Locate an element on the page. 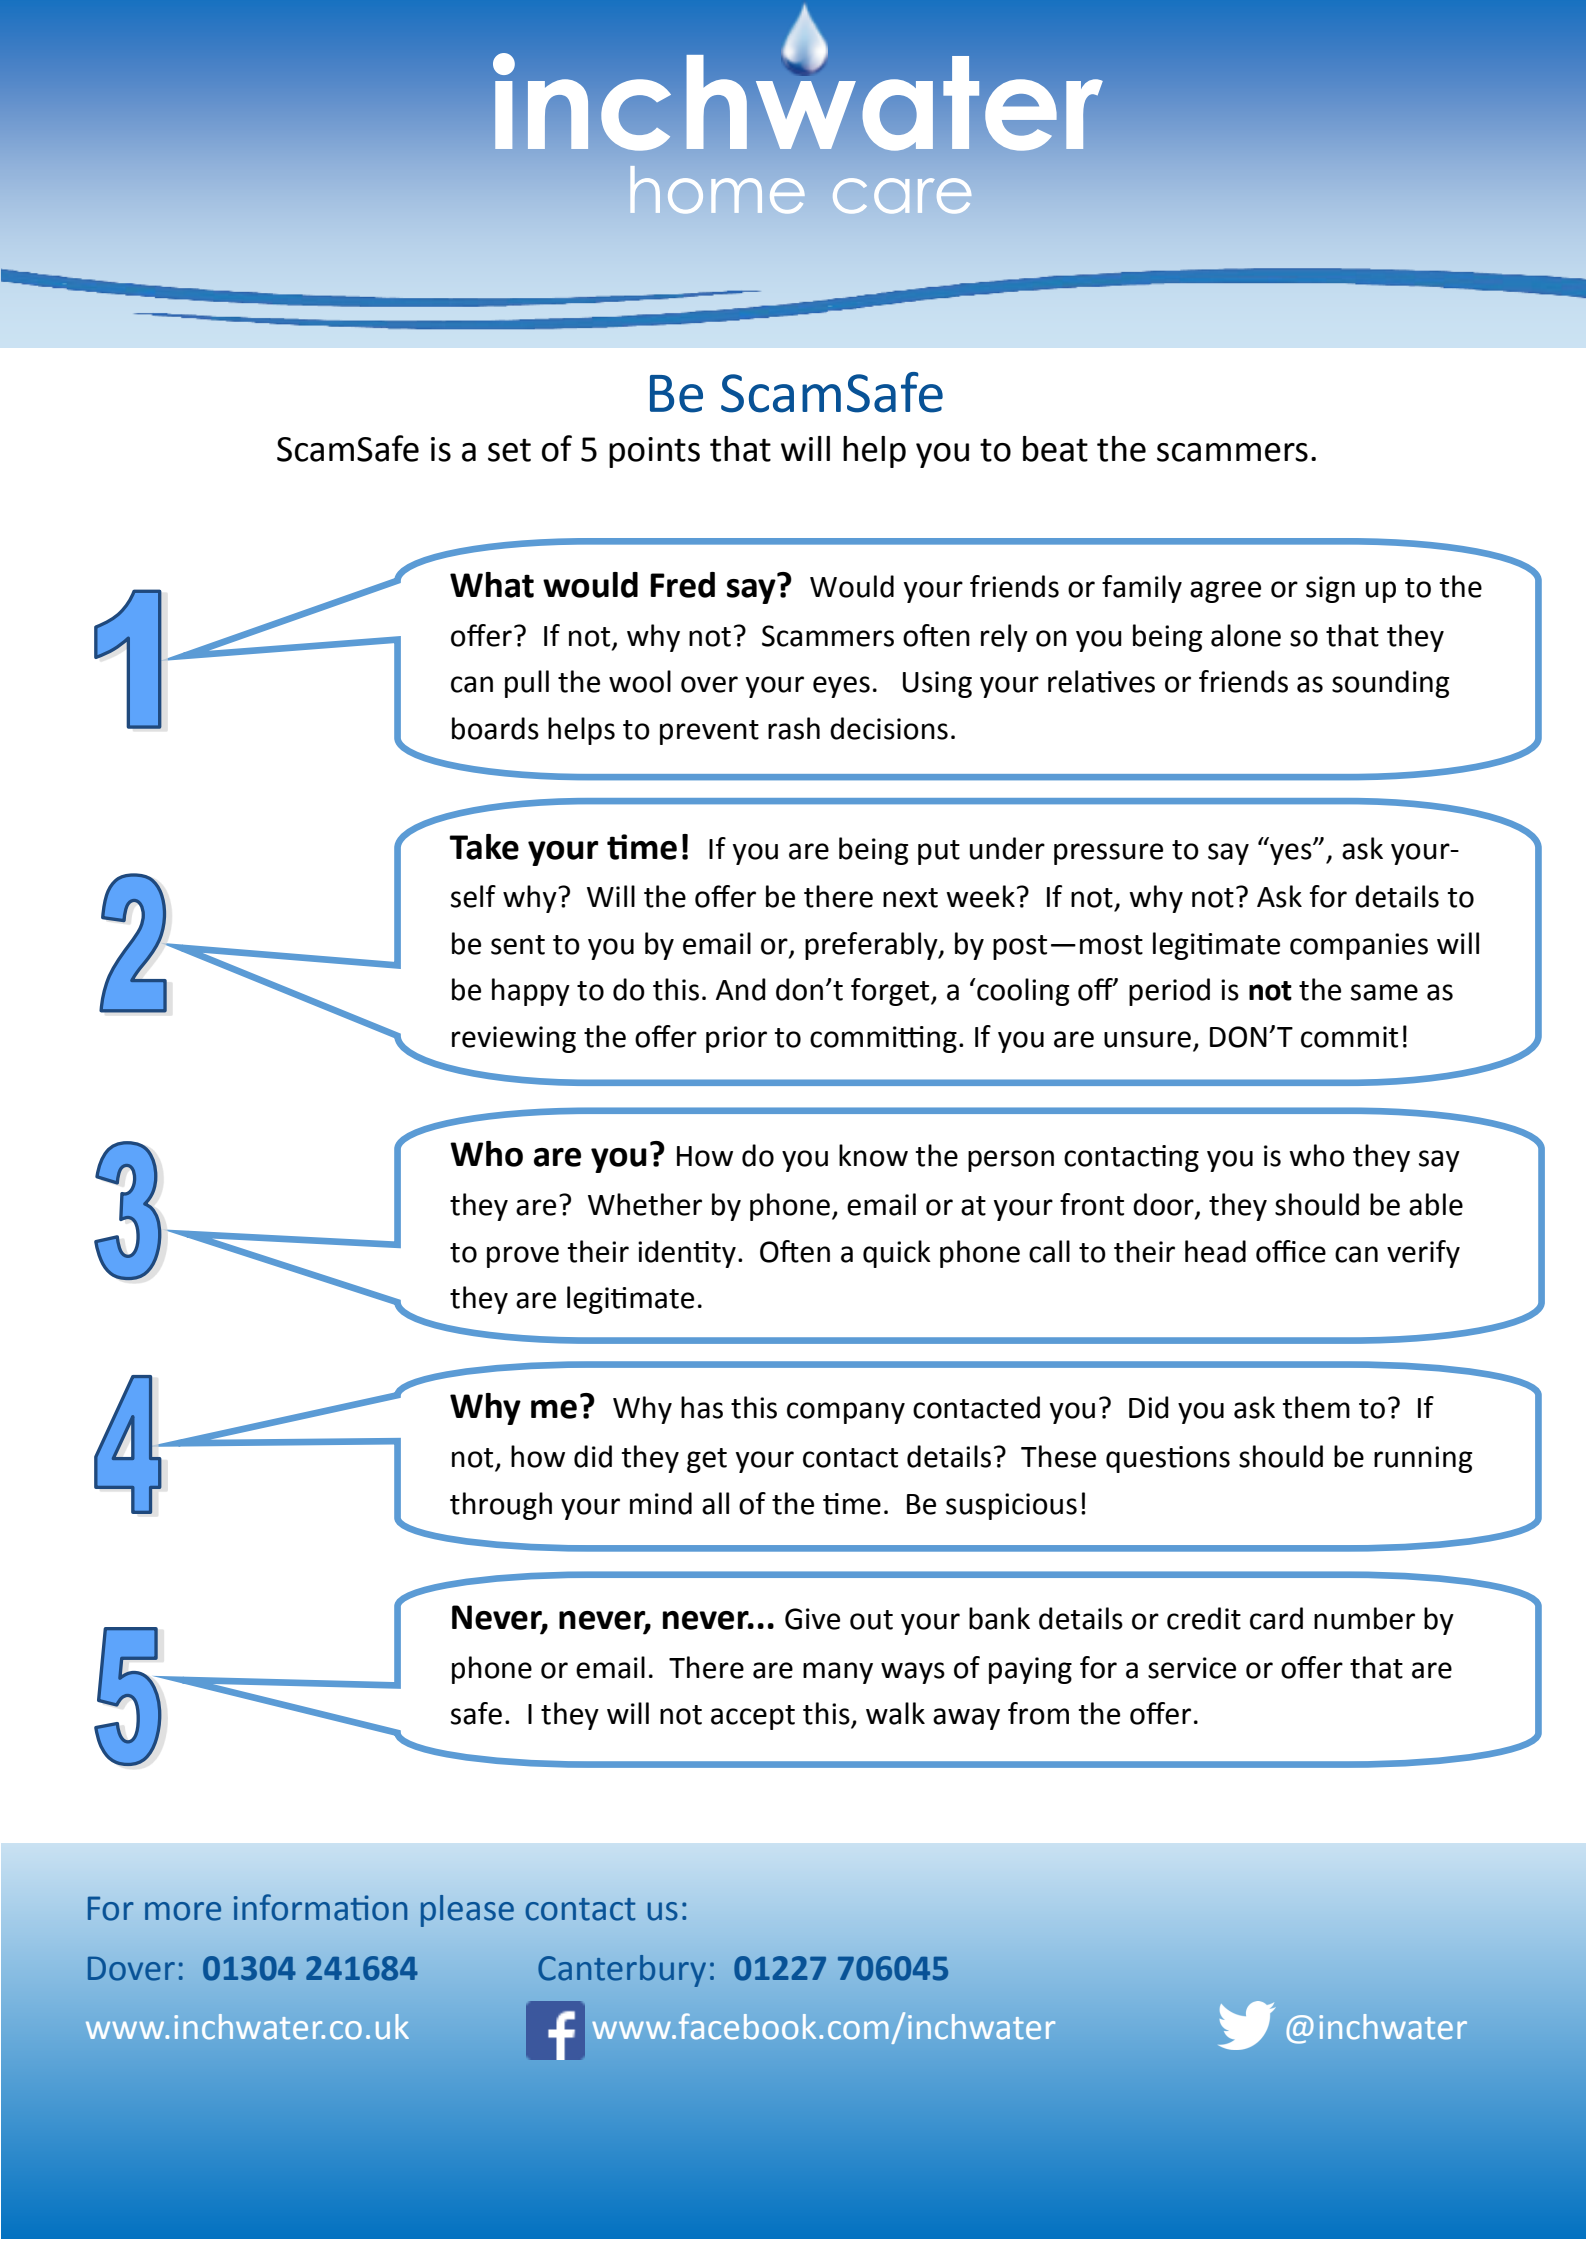 The width and height of the page is (1586, 2243). questions is located at coordinates (1168, 1459).
